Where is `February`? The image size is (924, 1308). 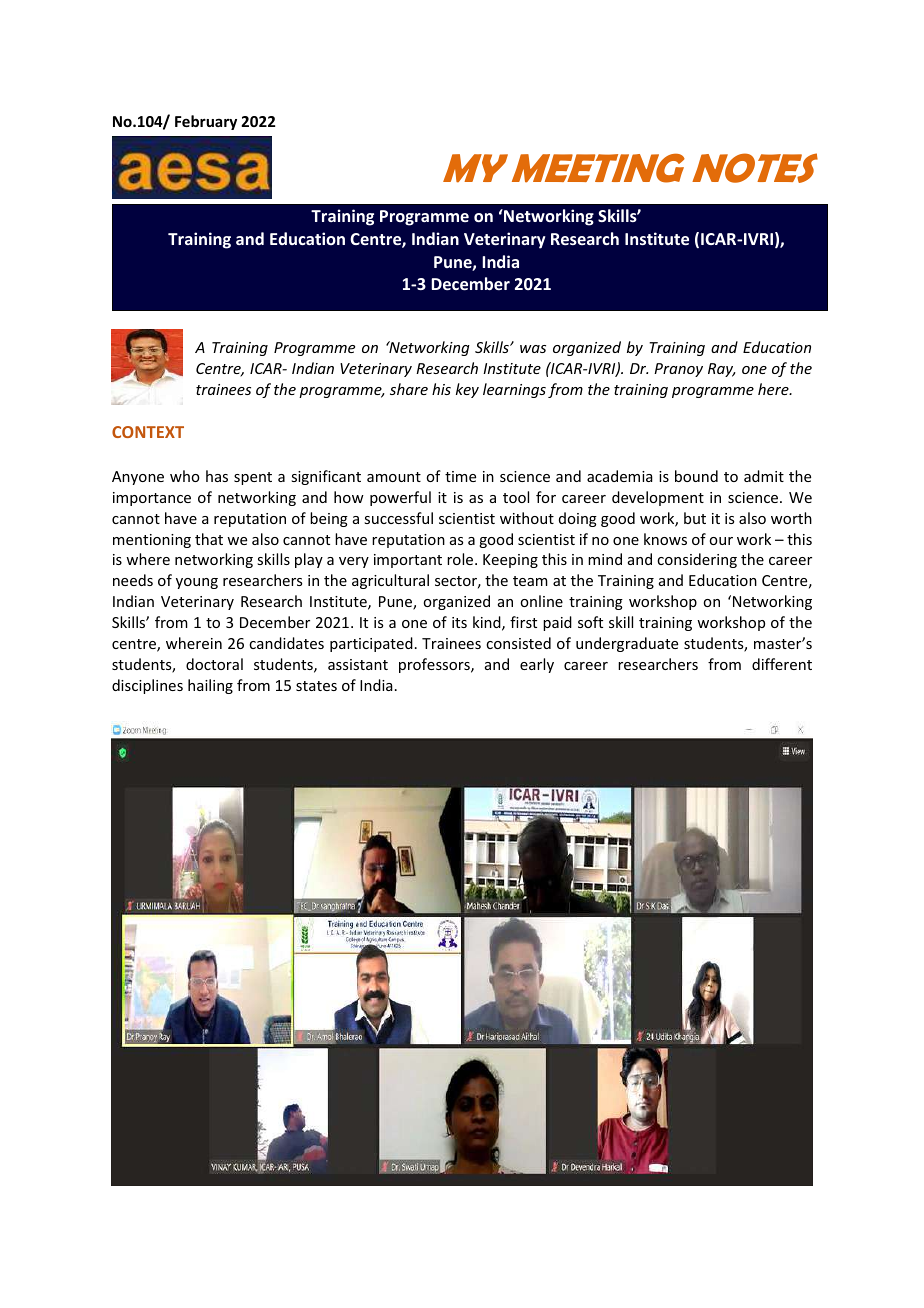 February is located at coordinates (206, 122).
